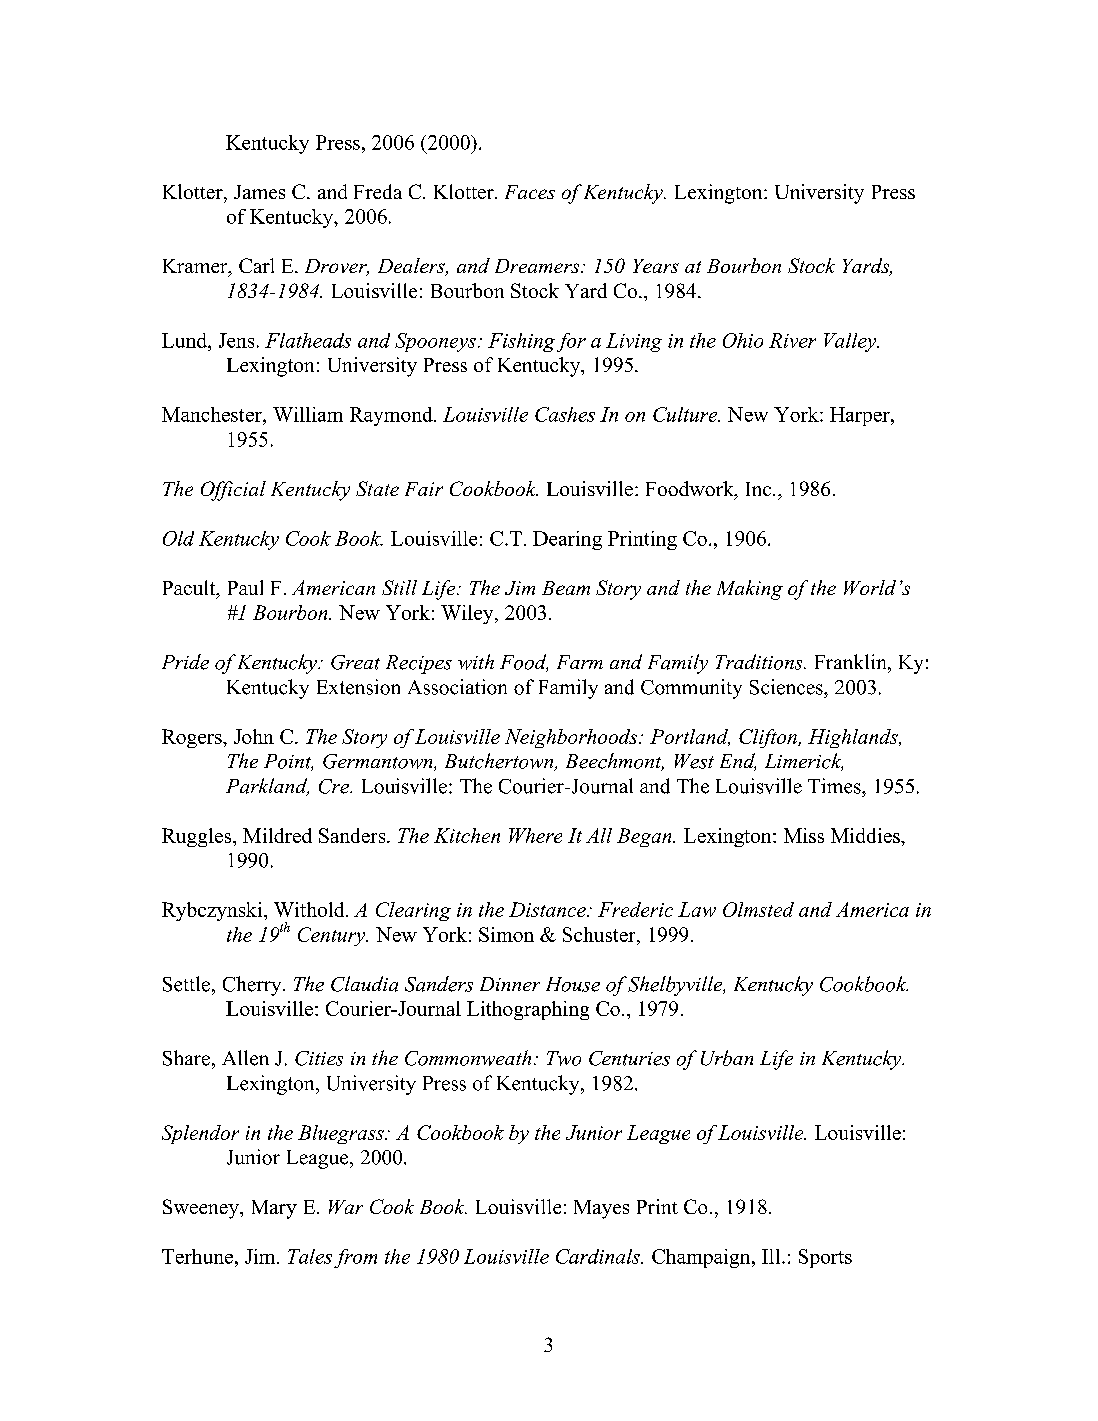 This screenshot has height=1421, width=1098. I want to click on Faces, so click(530, 192).
